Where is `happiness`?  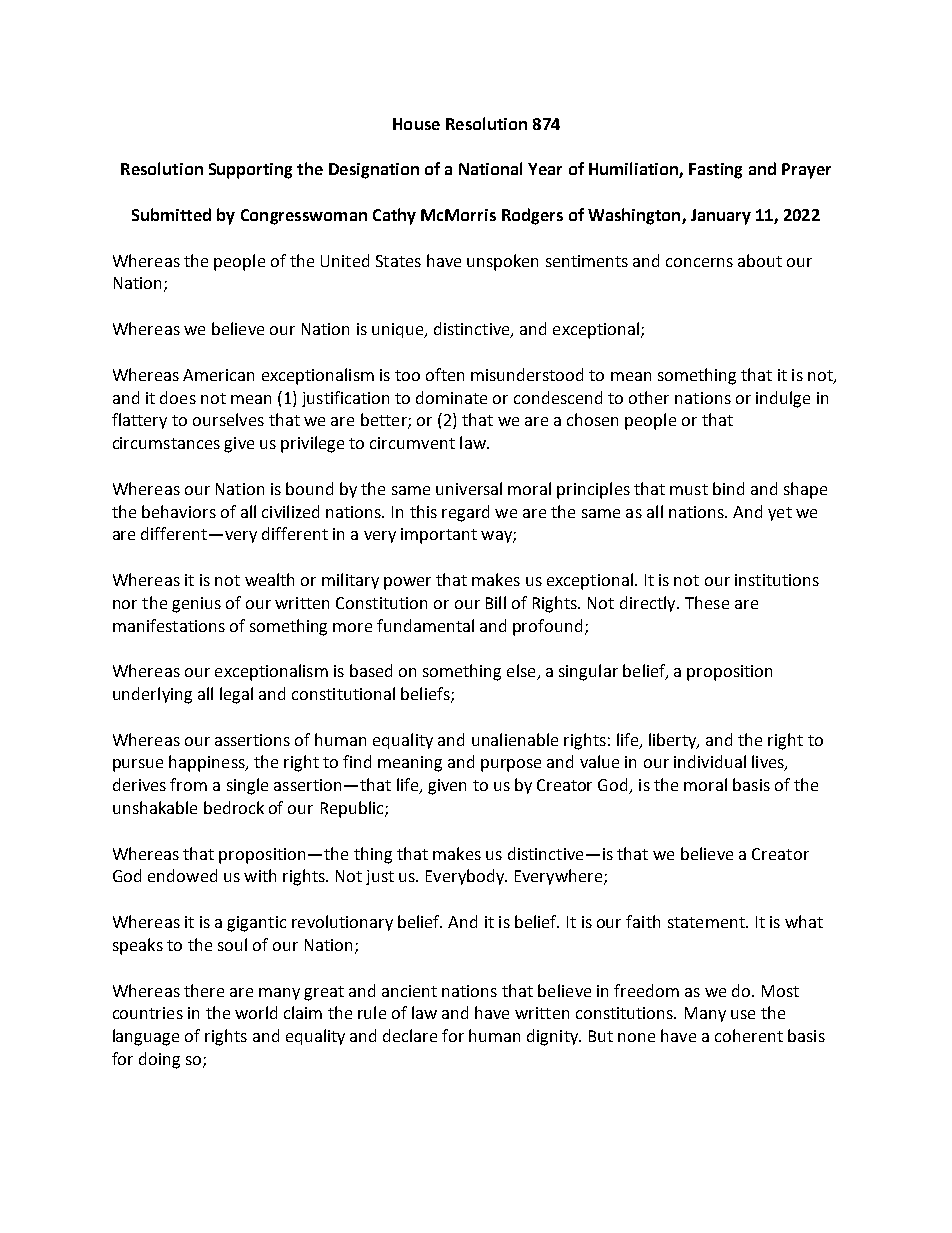 happiness is located at coordinates (208, 763).
